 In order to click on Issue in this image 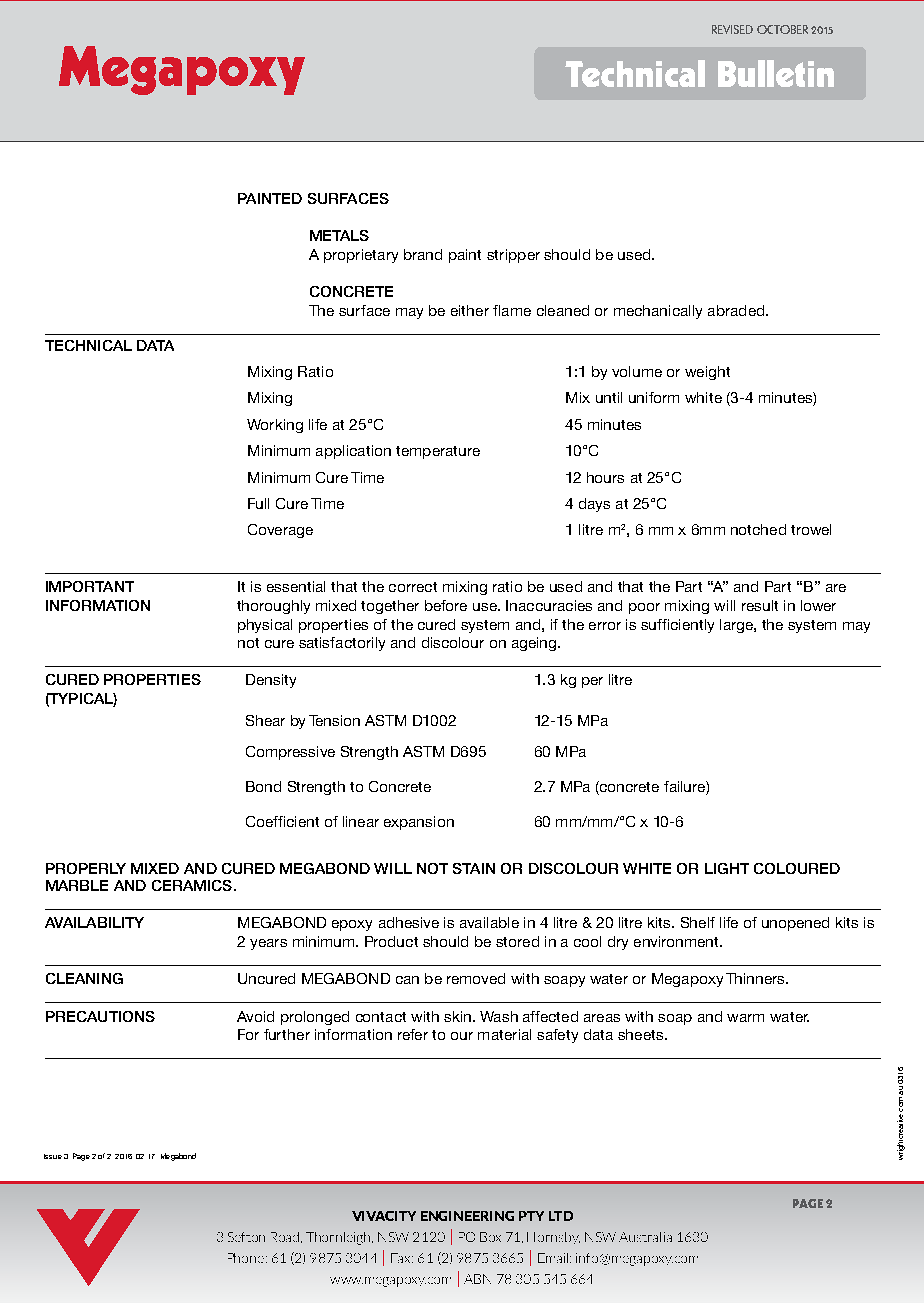, I will do `click(53, 1156)`.
